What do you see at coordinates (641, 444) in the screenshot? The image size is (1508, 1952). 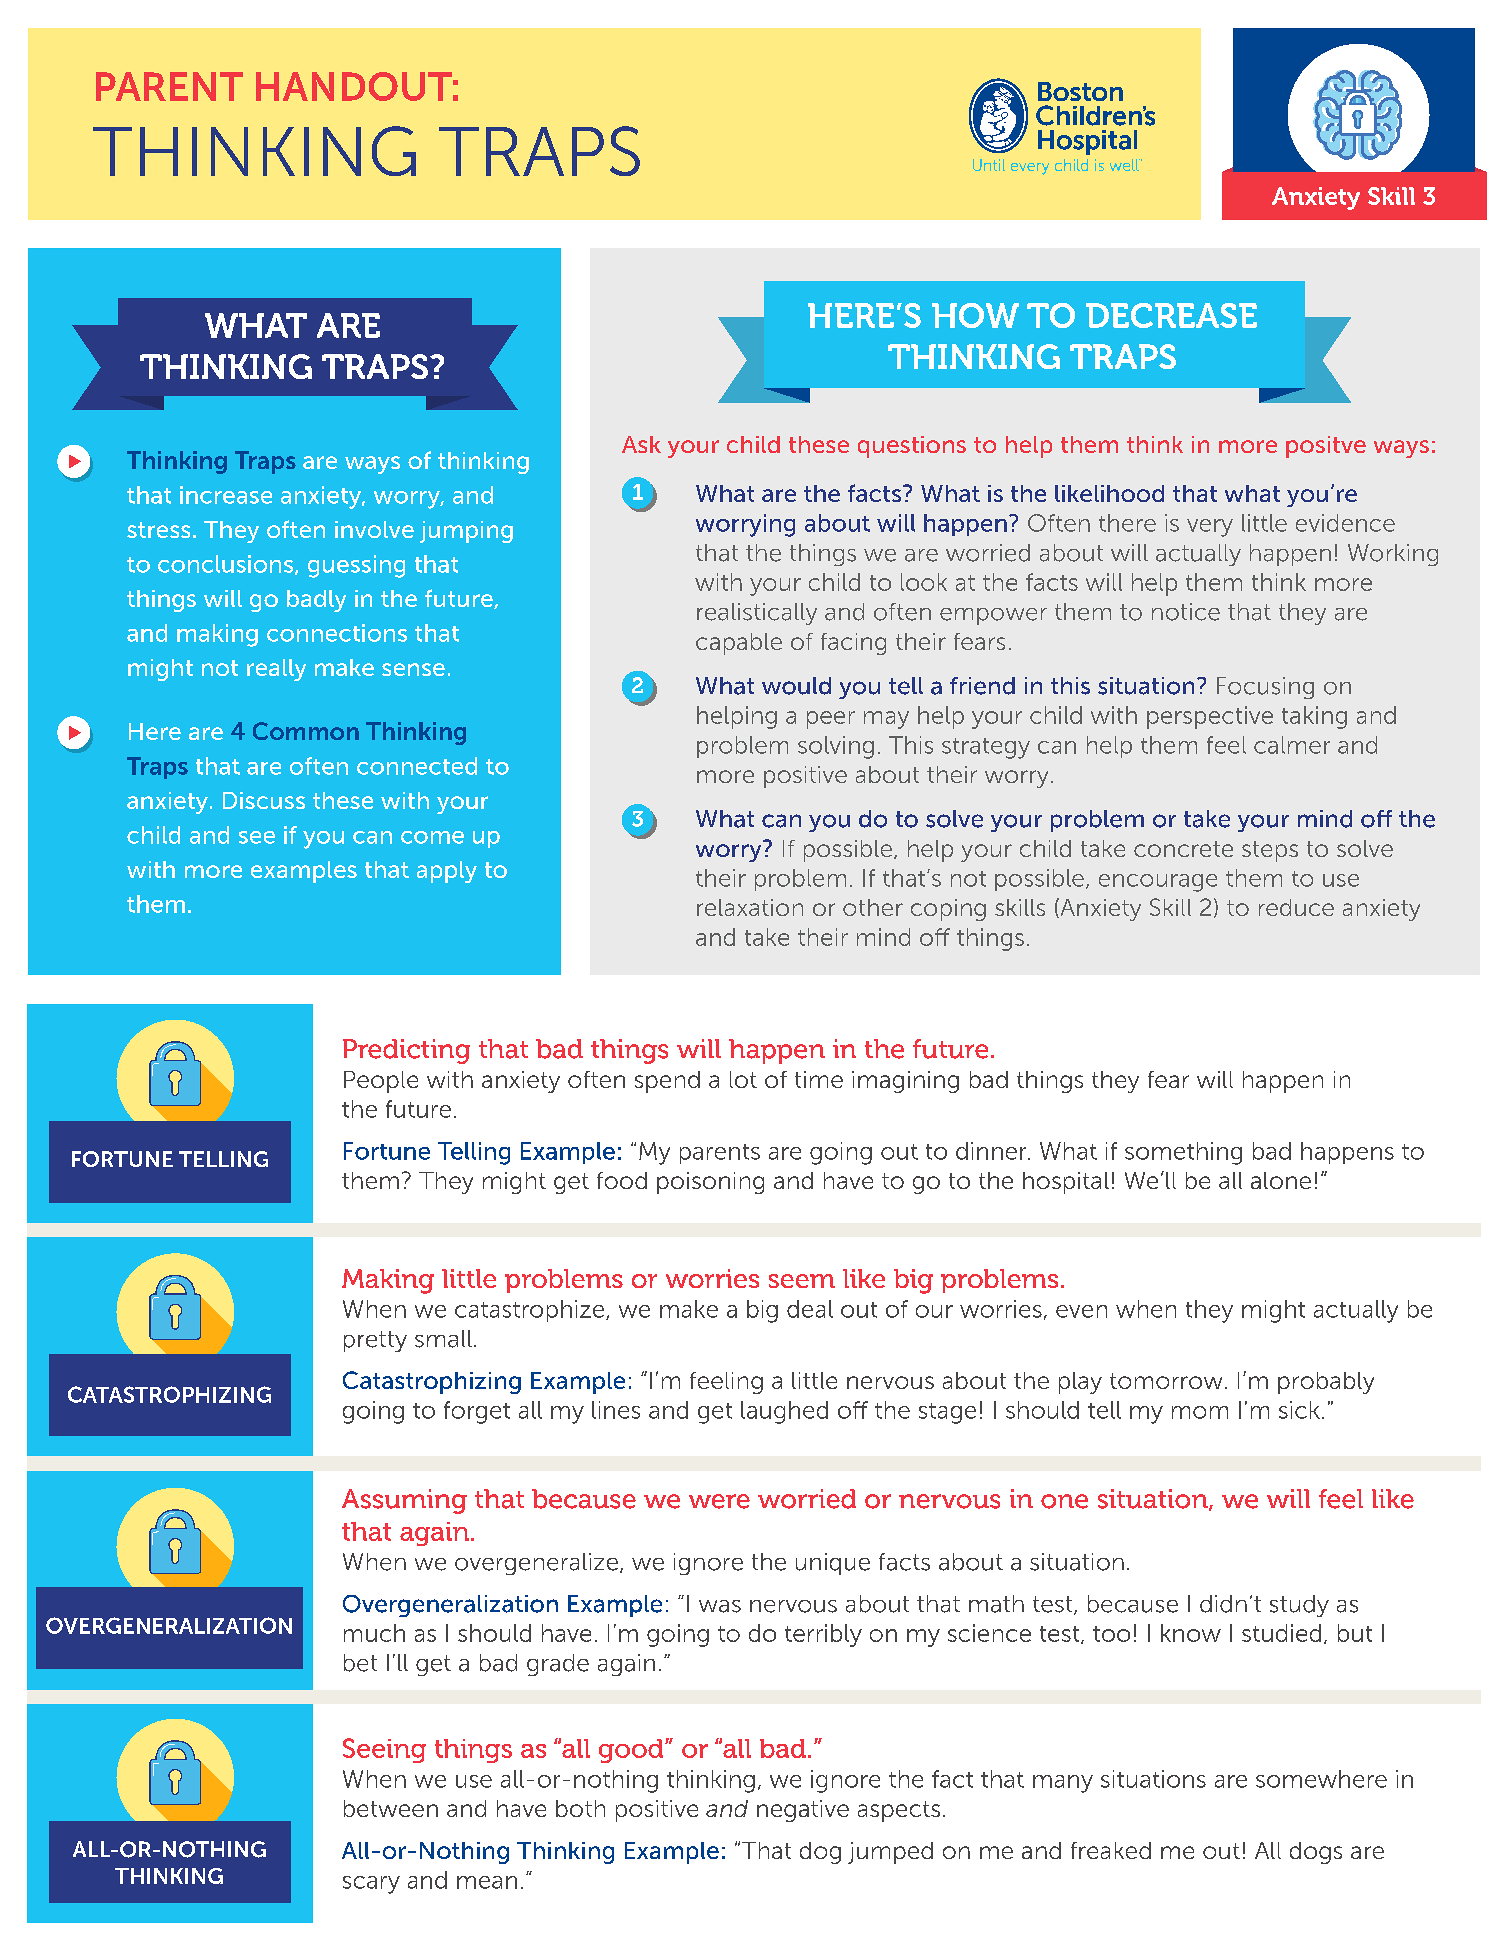 I see `Ask` at bounding box center [641, 444].
